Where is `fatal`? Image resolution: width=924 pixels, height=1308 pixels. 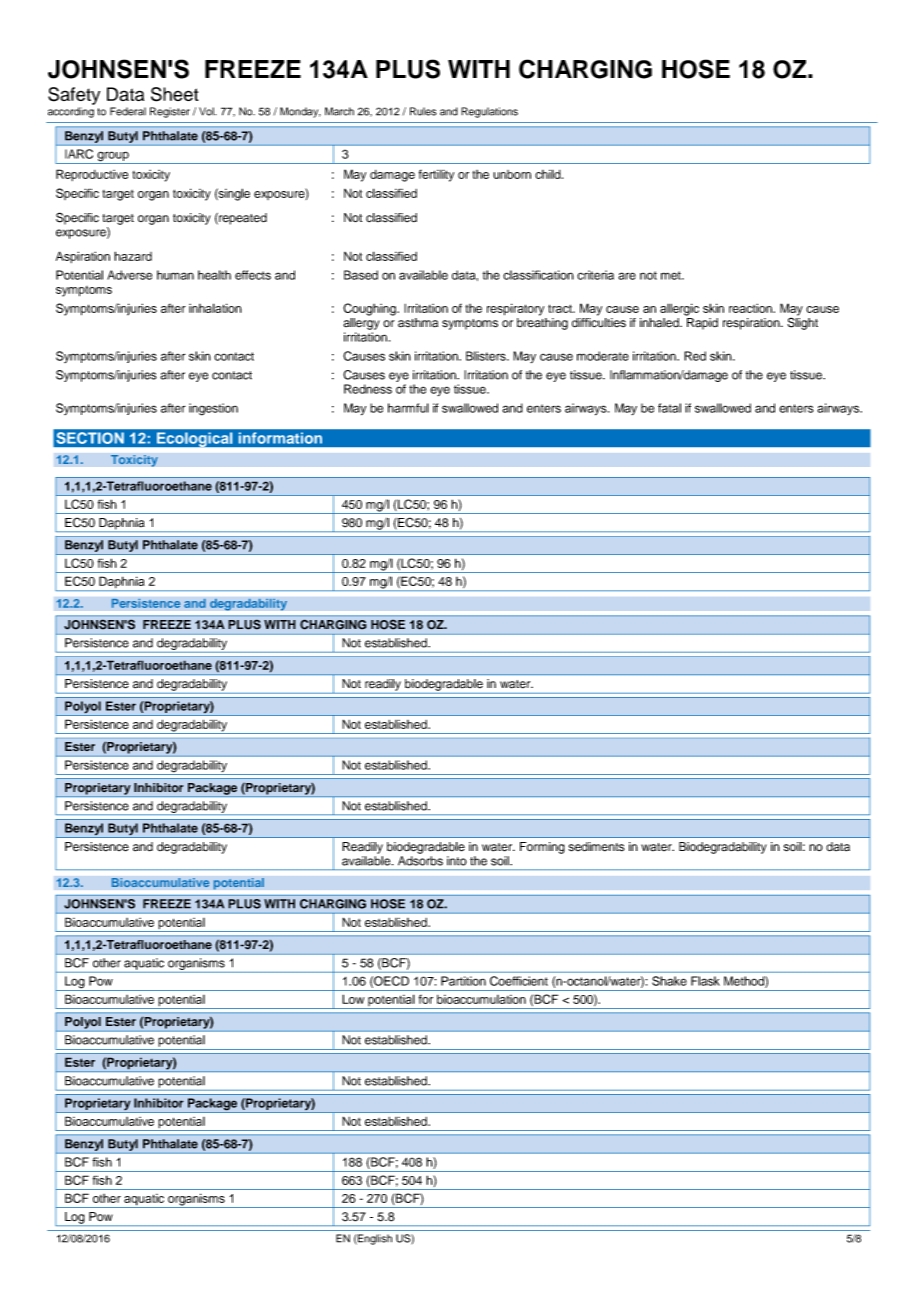 fatal is located at coordinates (669, 408).
